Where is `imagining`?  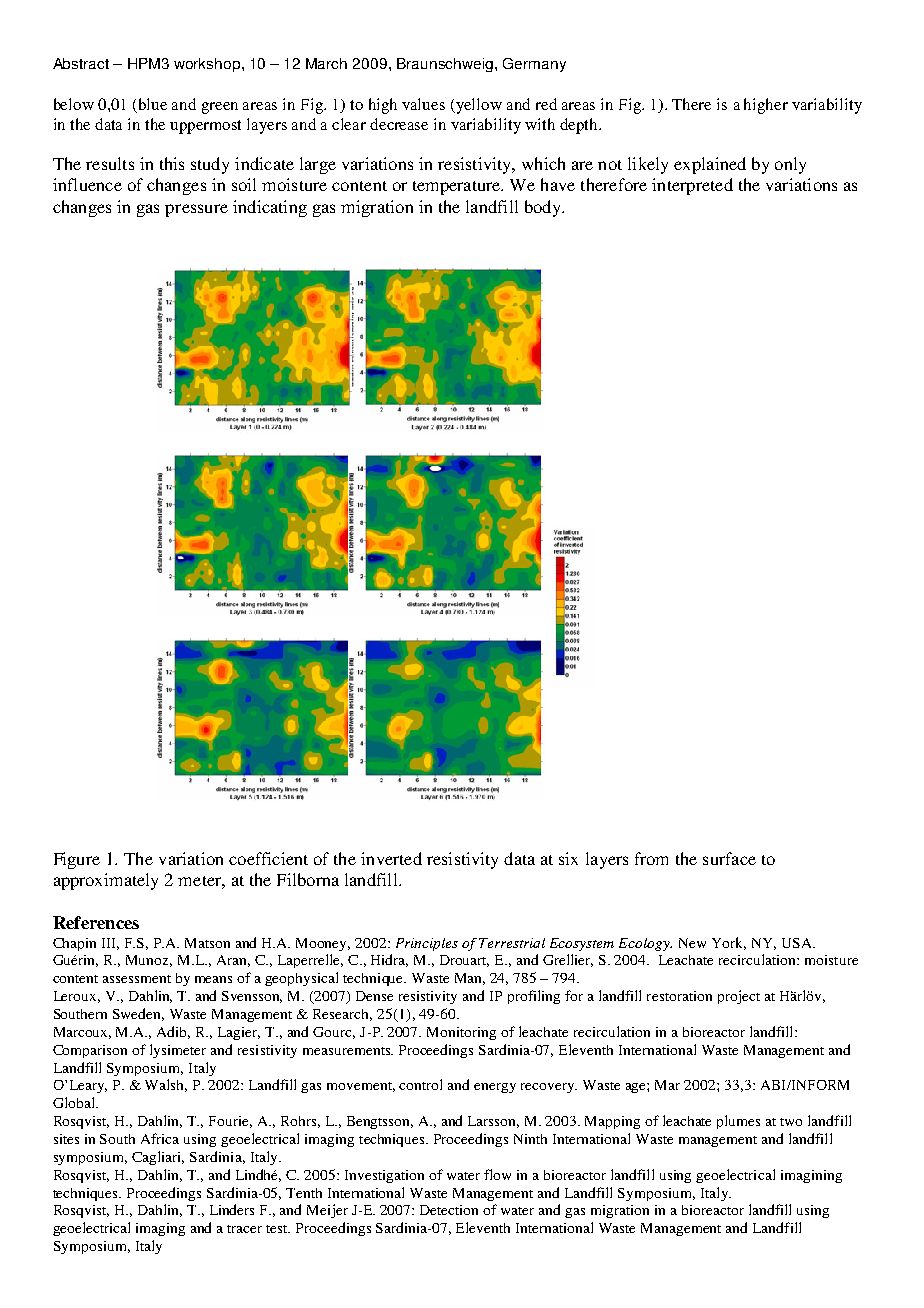
imagining is located at coordinates (811, 1176).
